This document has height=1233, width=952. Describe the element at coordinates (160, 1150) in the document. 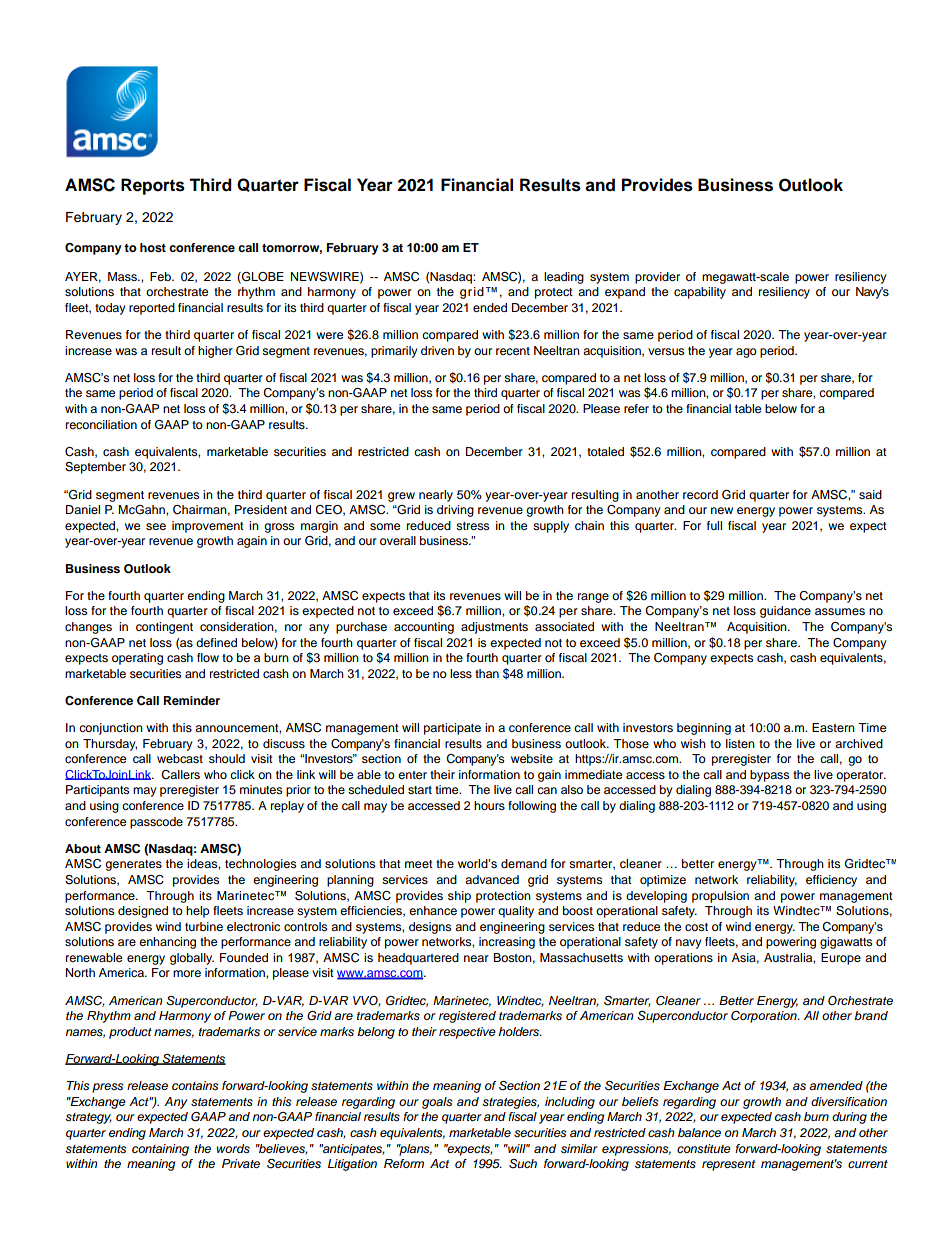

I see `containing` at that location.
